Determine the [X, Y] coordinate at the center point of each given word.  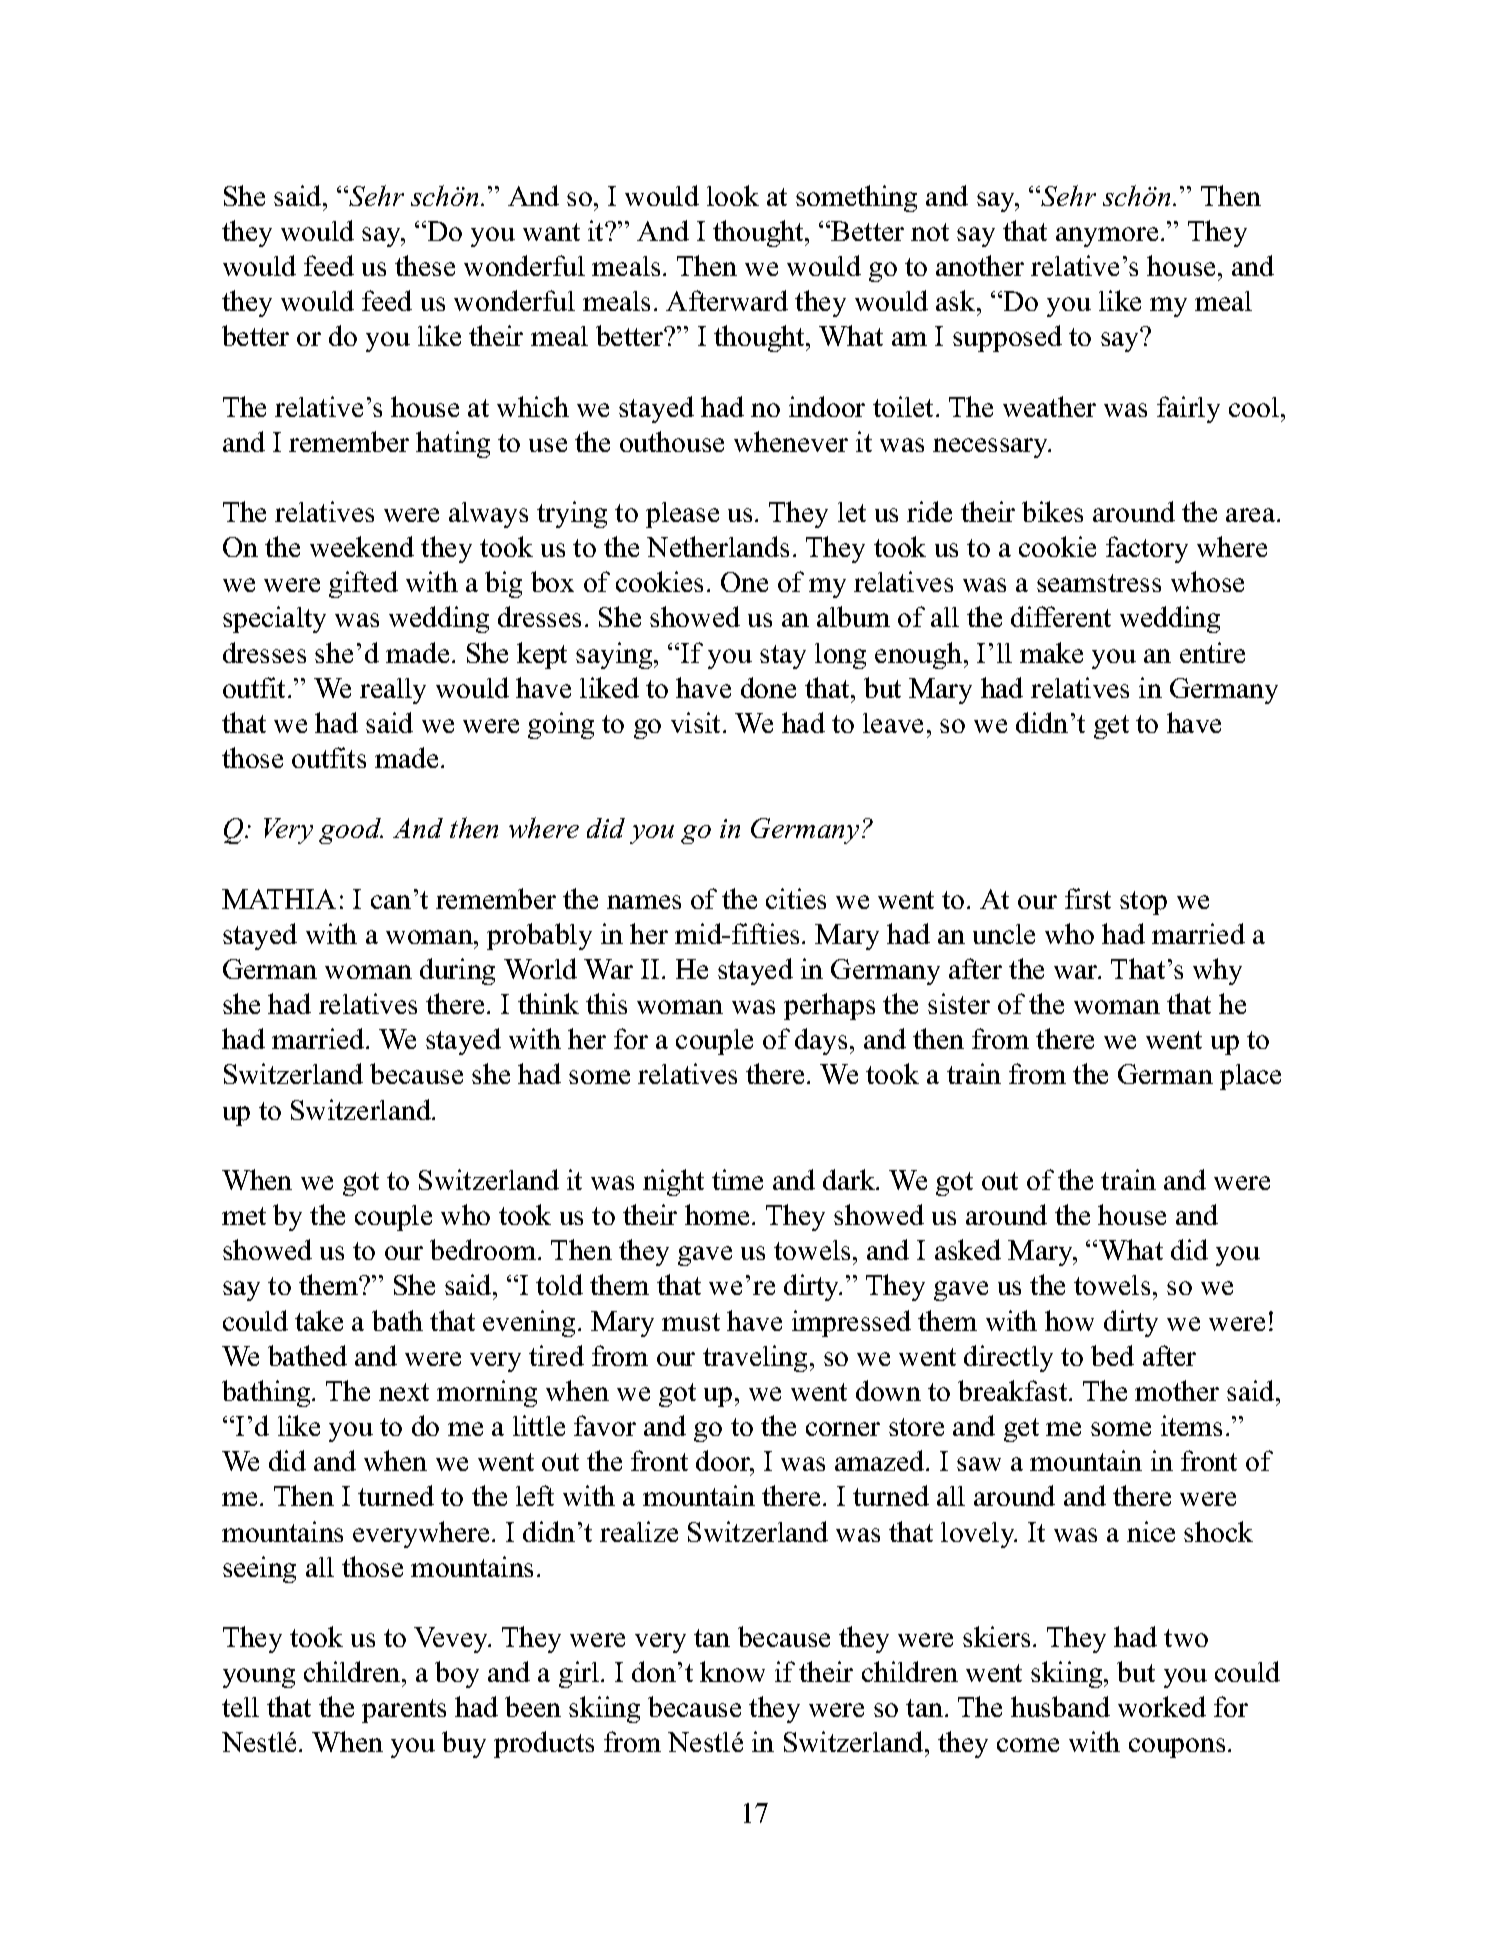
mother [1177, 1390]
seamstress [1099, 583]
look [733, 195]
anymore [1107, 237]
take [319, 1320]
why [1217, 971]
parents [404, 1711]
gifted [363, 584]
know [732, 1671]
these [425, 265]
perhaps [829, 1006]
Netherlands [718, 546]
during [457, 971]
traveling [755, 1358]
